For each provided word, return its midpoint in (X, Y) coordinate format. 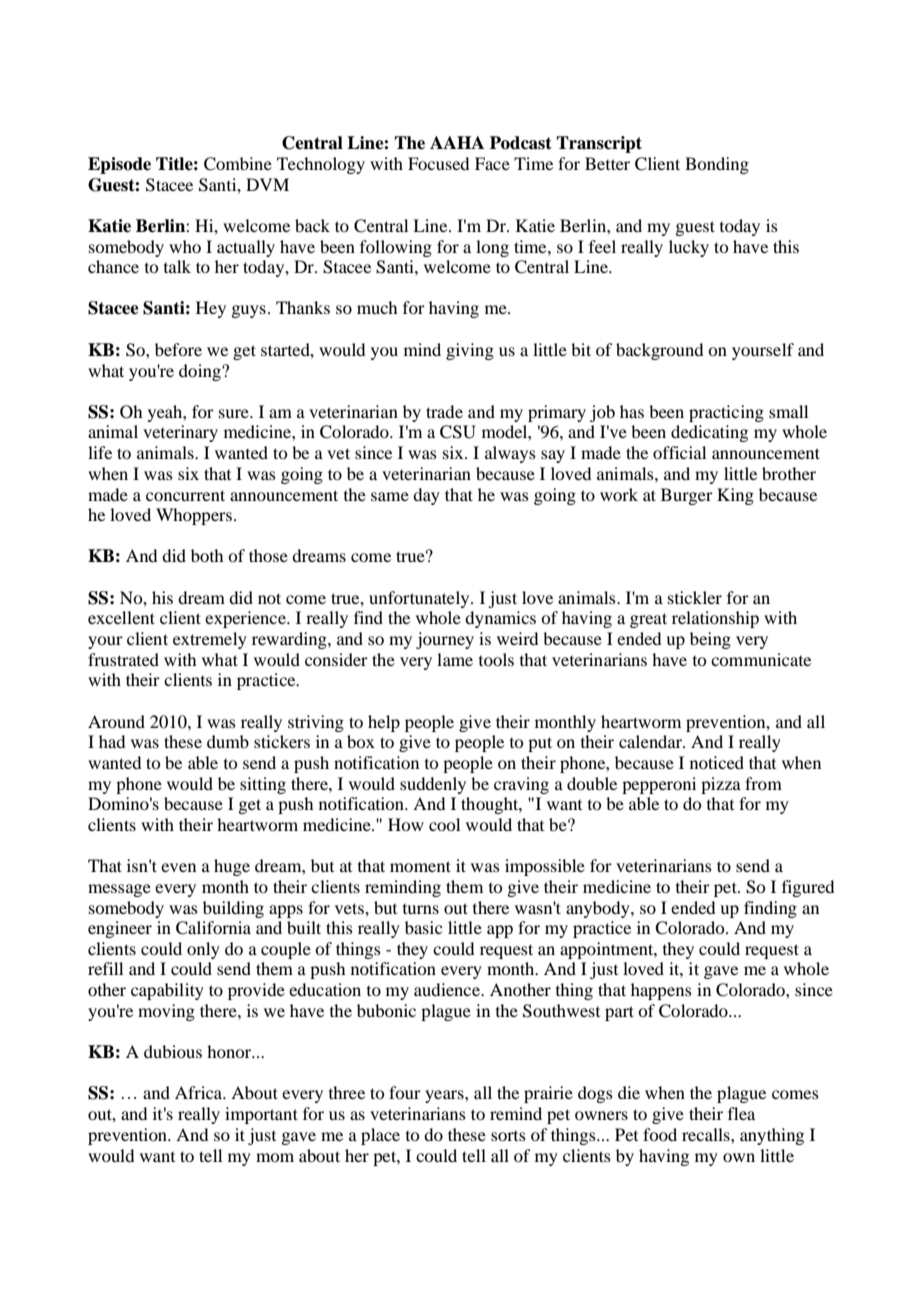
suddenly (433, 785)
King (735, 496)
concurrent (185, 495)
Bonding (717, 165)
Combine (238, 164)
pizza (721, 785)
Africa (200, 1092)
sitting (263, 785)
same (390, 496)
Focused (438, 163)
